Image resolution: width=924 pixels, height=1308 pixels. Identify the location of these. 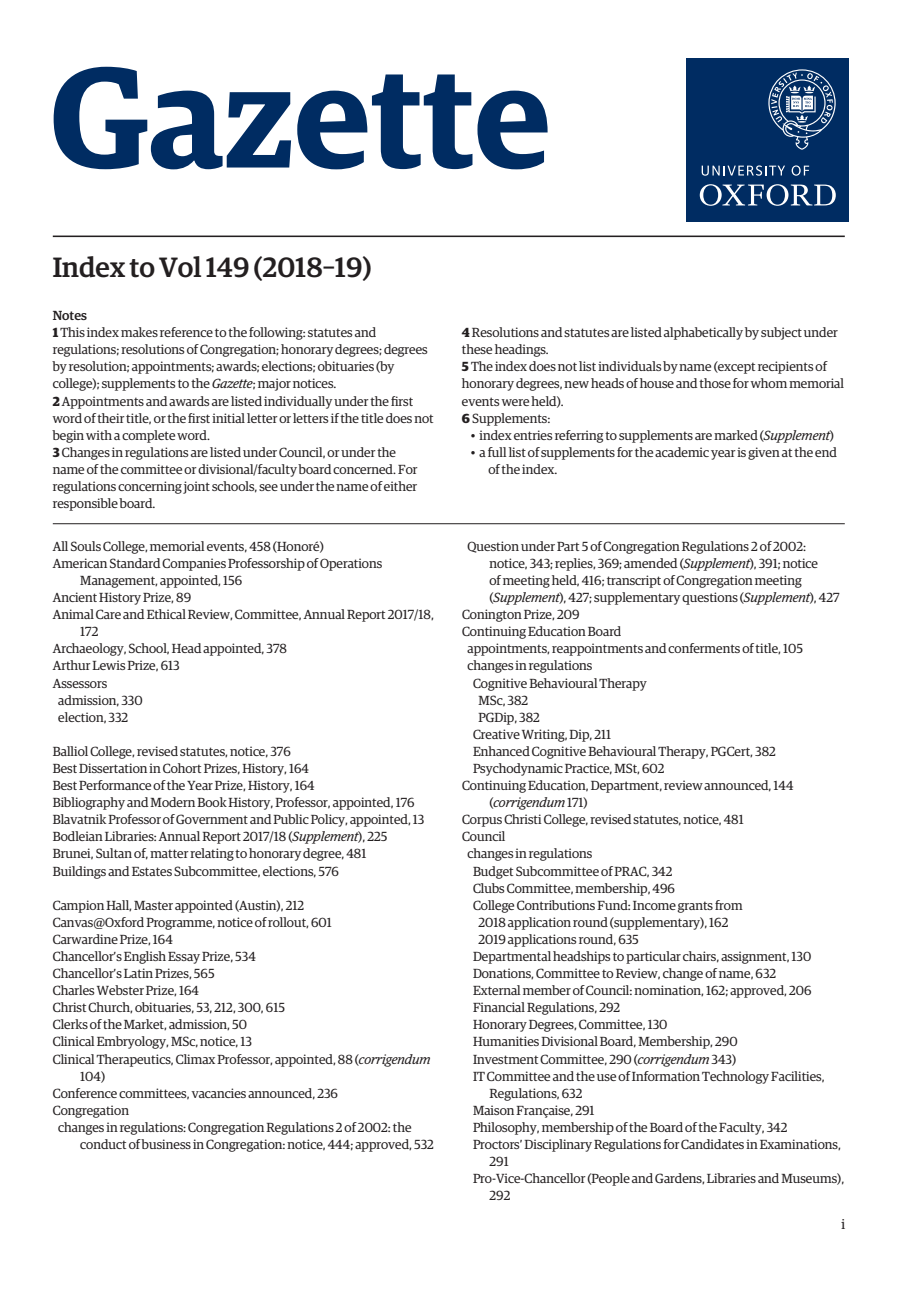
(477, 349).
